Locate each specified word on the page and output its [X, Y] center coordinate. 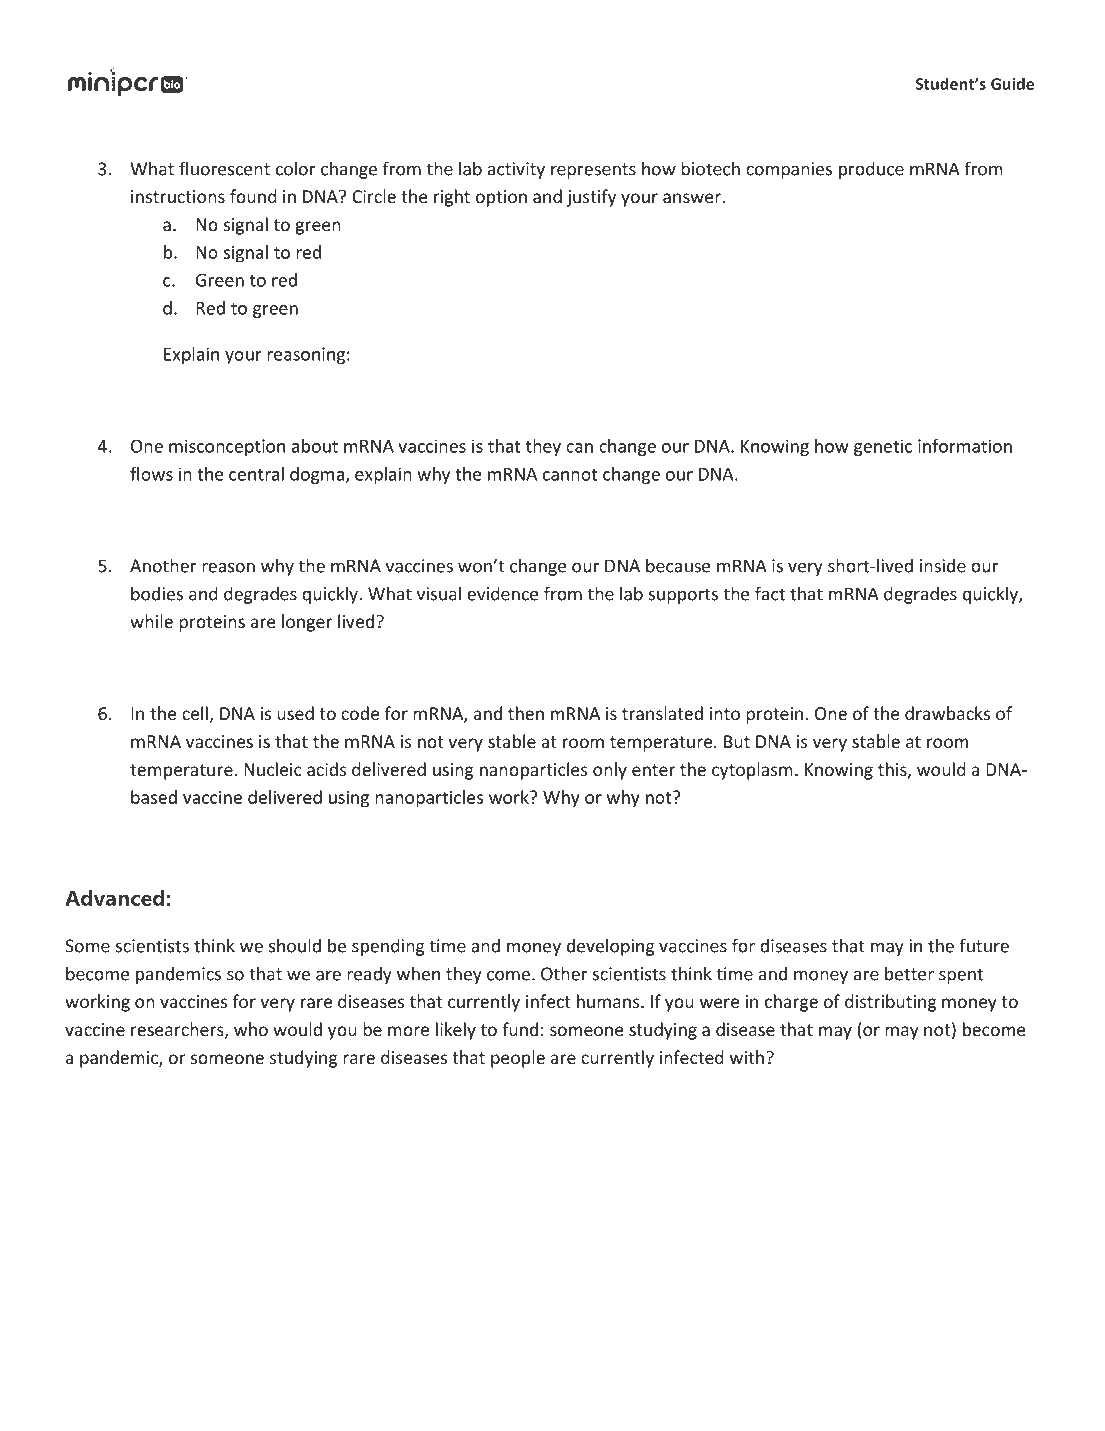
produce [871, 170]
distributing [891, 1003]
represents [593, 171]
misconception [227, 447]
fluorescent [224, 168]
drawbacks [947, 713]
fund [520, 1029]
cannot [570, 475]
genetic [883, 447]
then [526, 713]
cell [195, 713]
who [251, 1029]
